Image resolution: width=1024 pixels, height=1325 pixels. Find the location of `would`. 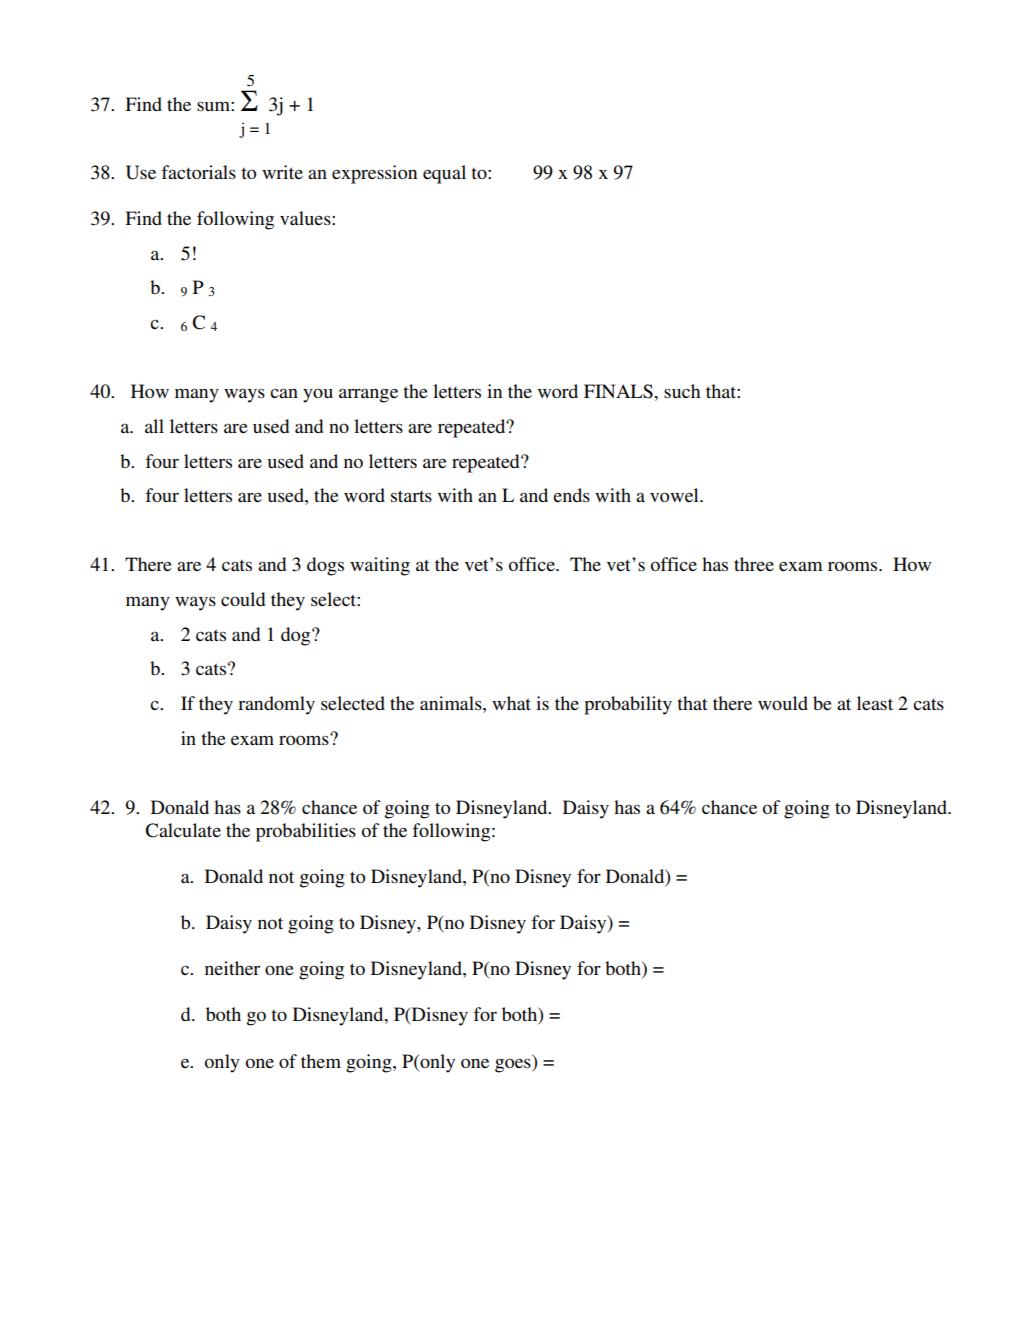

would is located at coordinates (783, 703).
